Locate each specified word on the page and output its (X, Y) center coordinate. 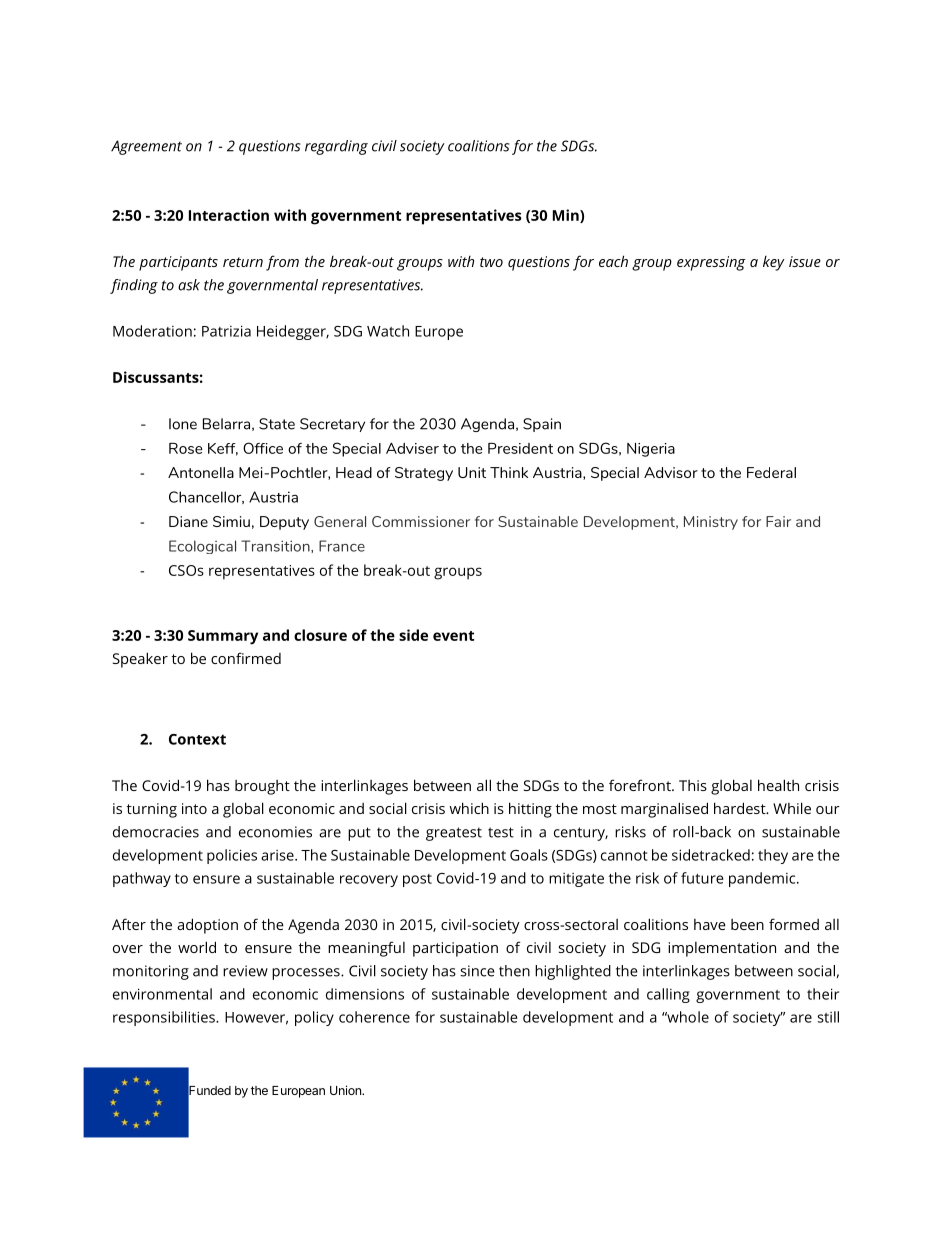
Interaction (229, 215)
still (828, 1017)
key (774, 263)
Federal (771, 472)
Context (197, 739)
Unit (472, 472)
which (469, 808)
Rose (185, 448)
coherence (374, 1017)
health (778, 785)
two (491, 262)
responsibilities (165, 1018)
